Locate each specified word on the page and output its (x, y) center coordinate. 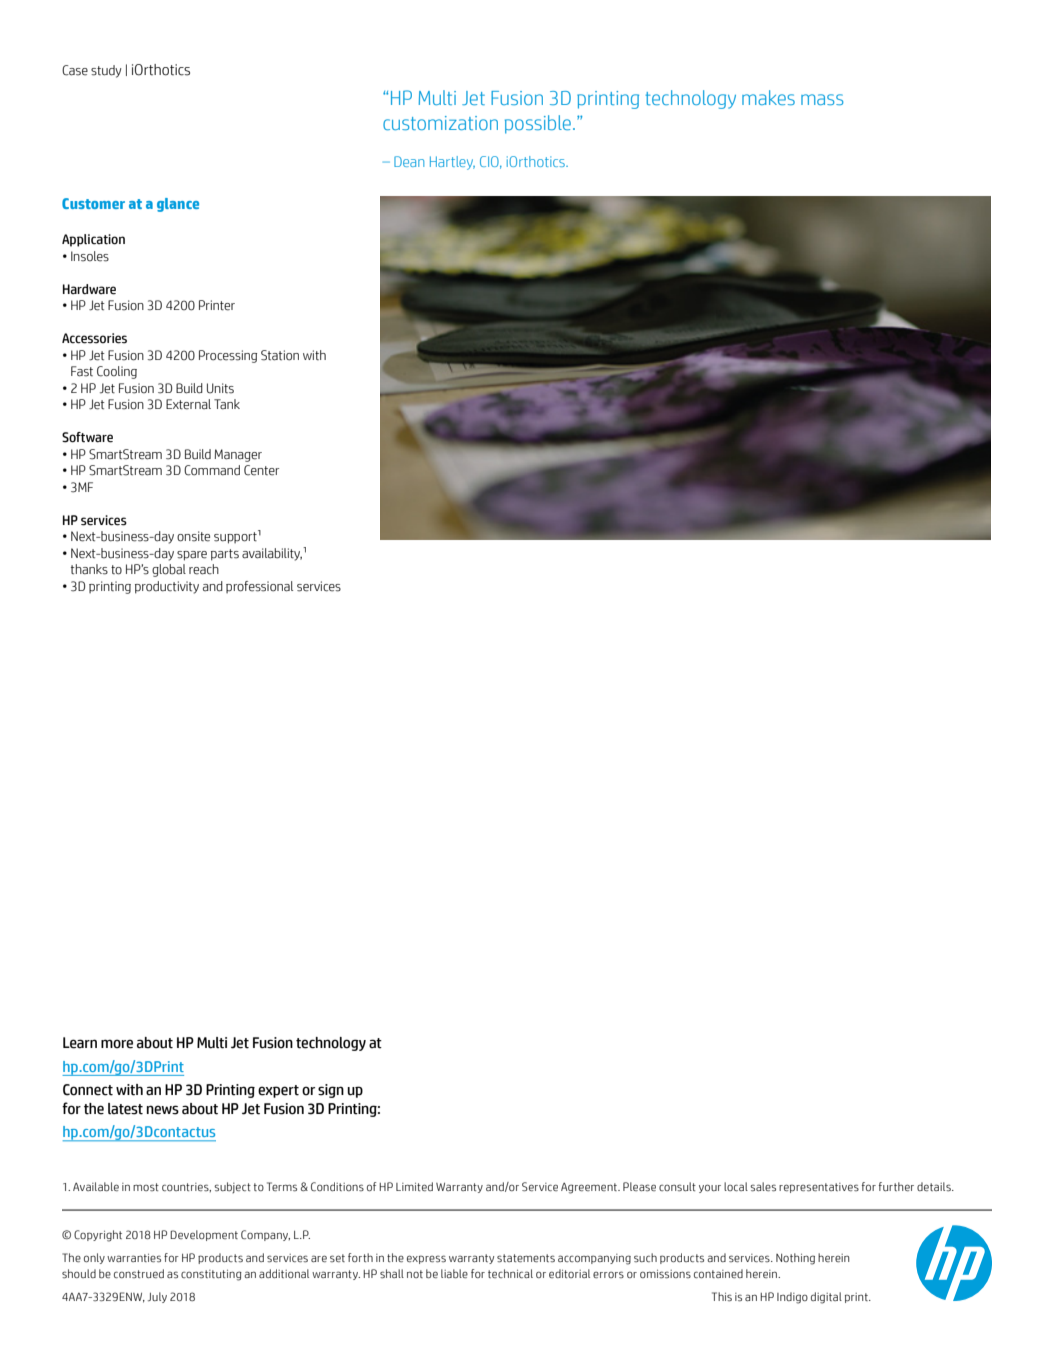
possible (538, 124)
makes (768, 97)
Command (212, 470)
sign (331, 1091)
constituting (211, 1275)
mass (822, 99)
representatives (819, 1188)
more (117, 1044)
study (106, 71)
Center (261, 470)
